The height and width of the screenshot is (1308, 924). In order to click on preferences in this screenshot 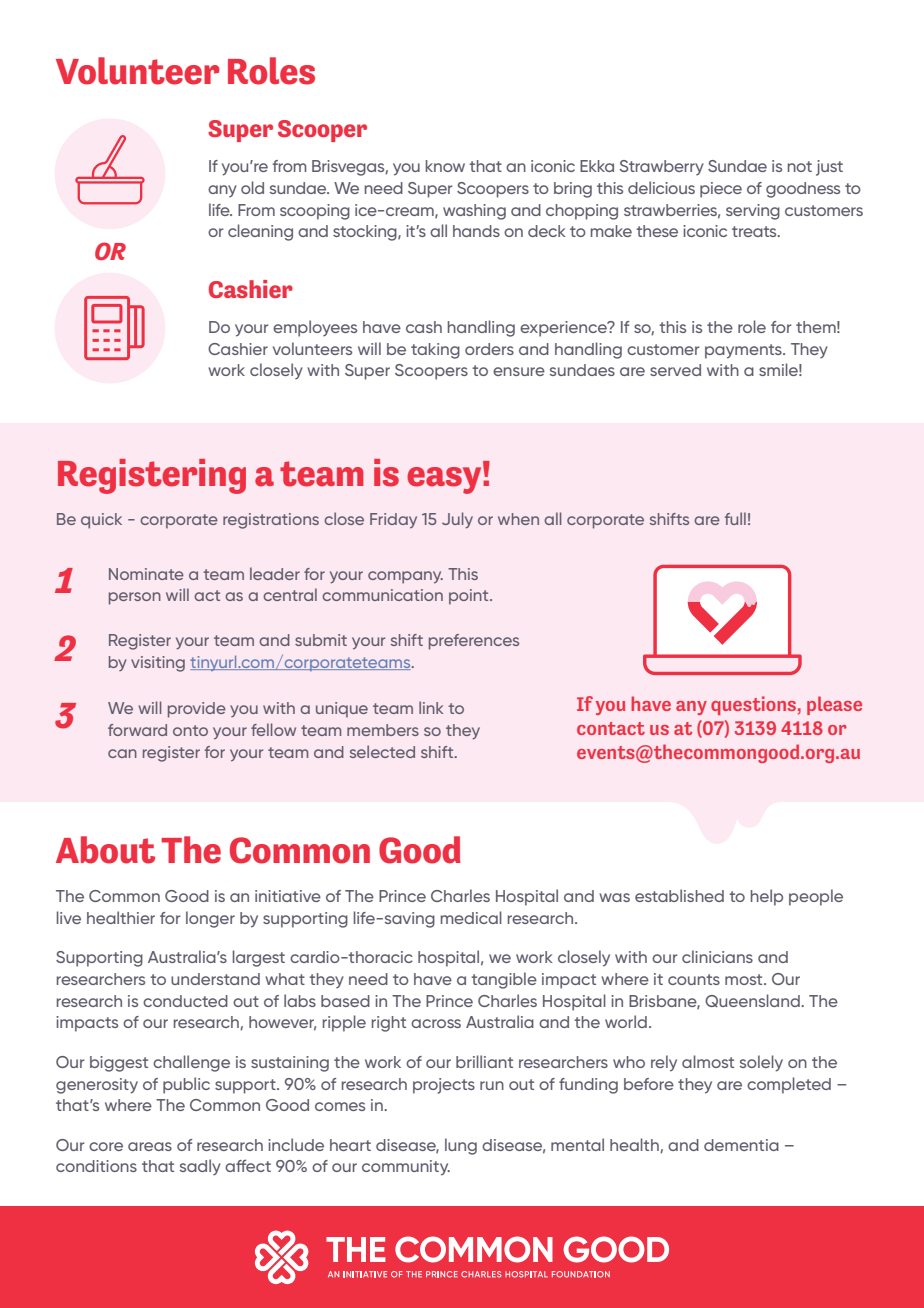, I will do `click(474, 642)`.
